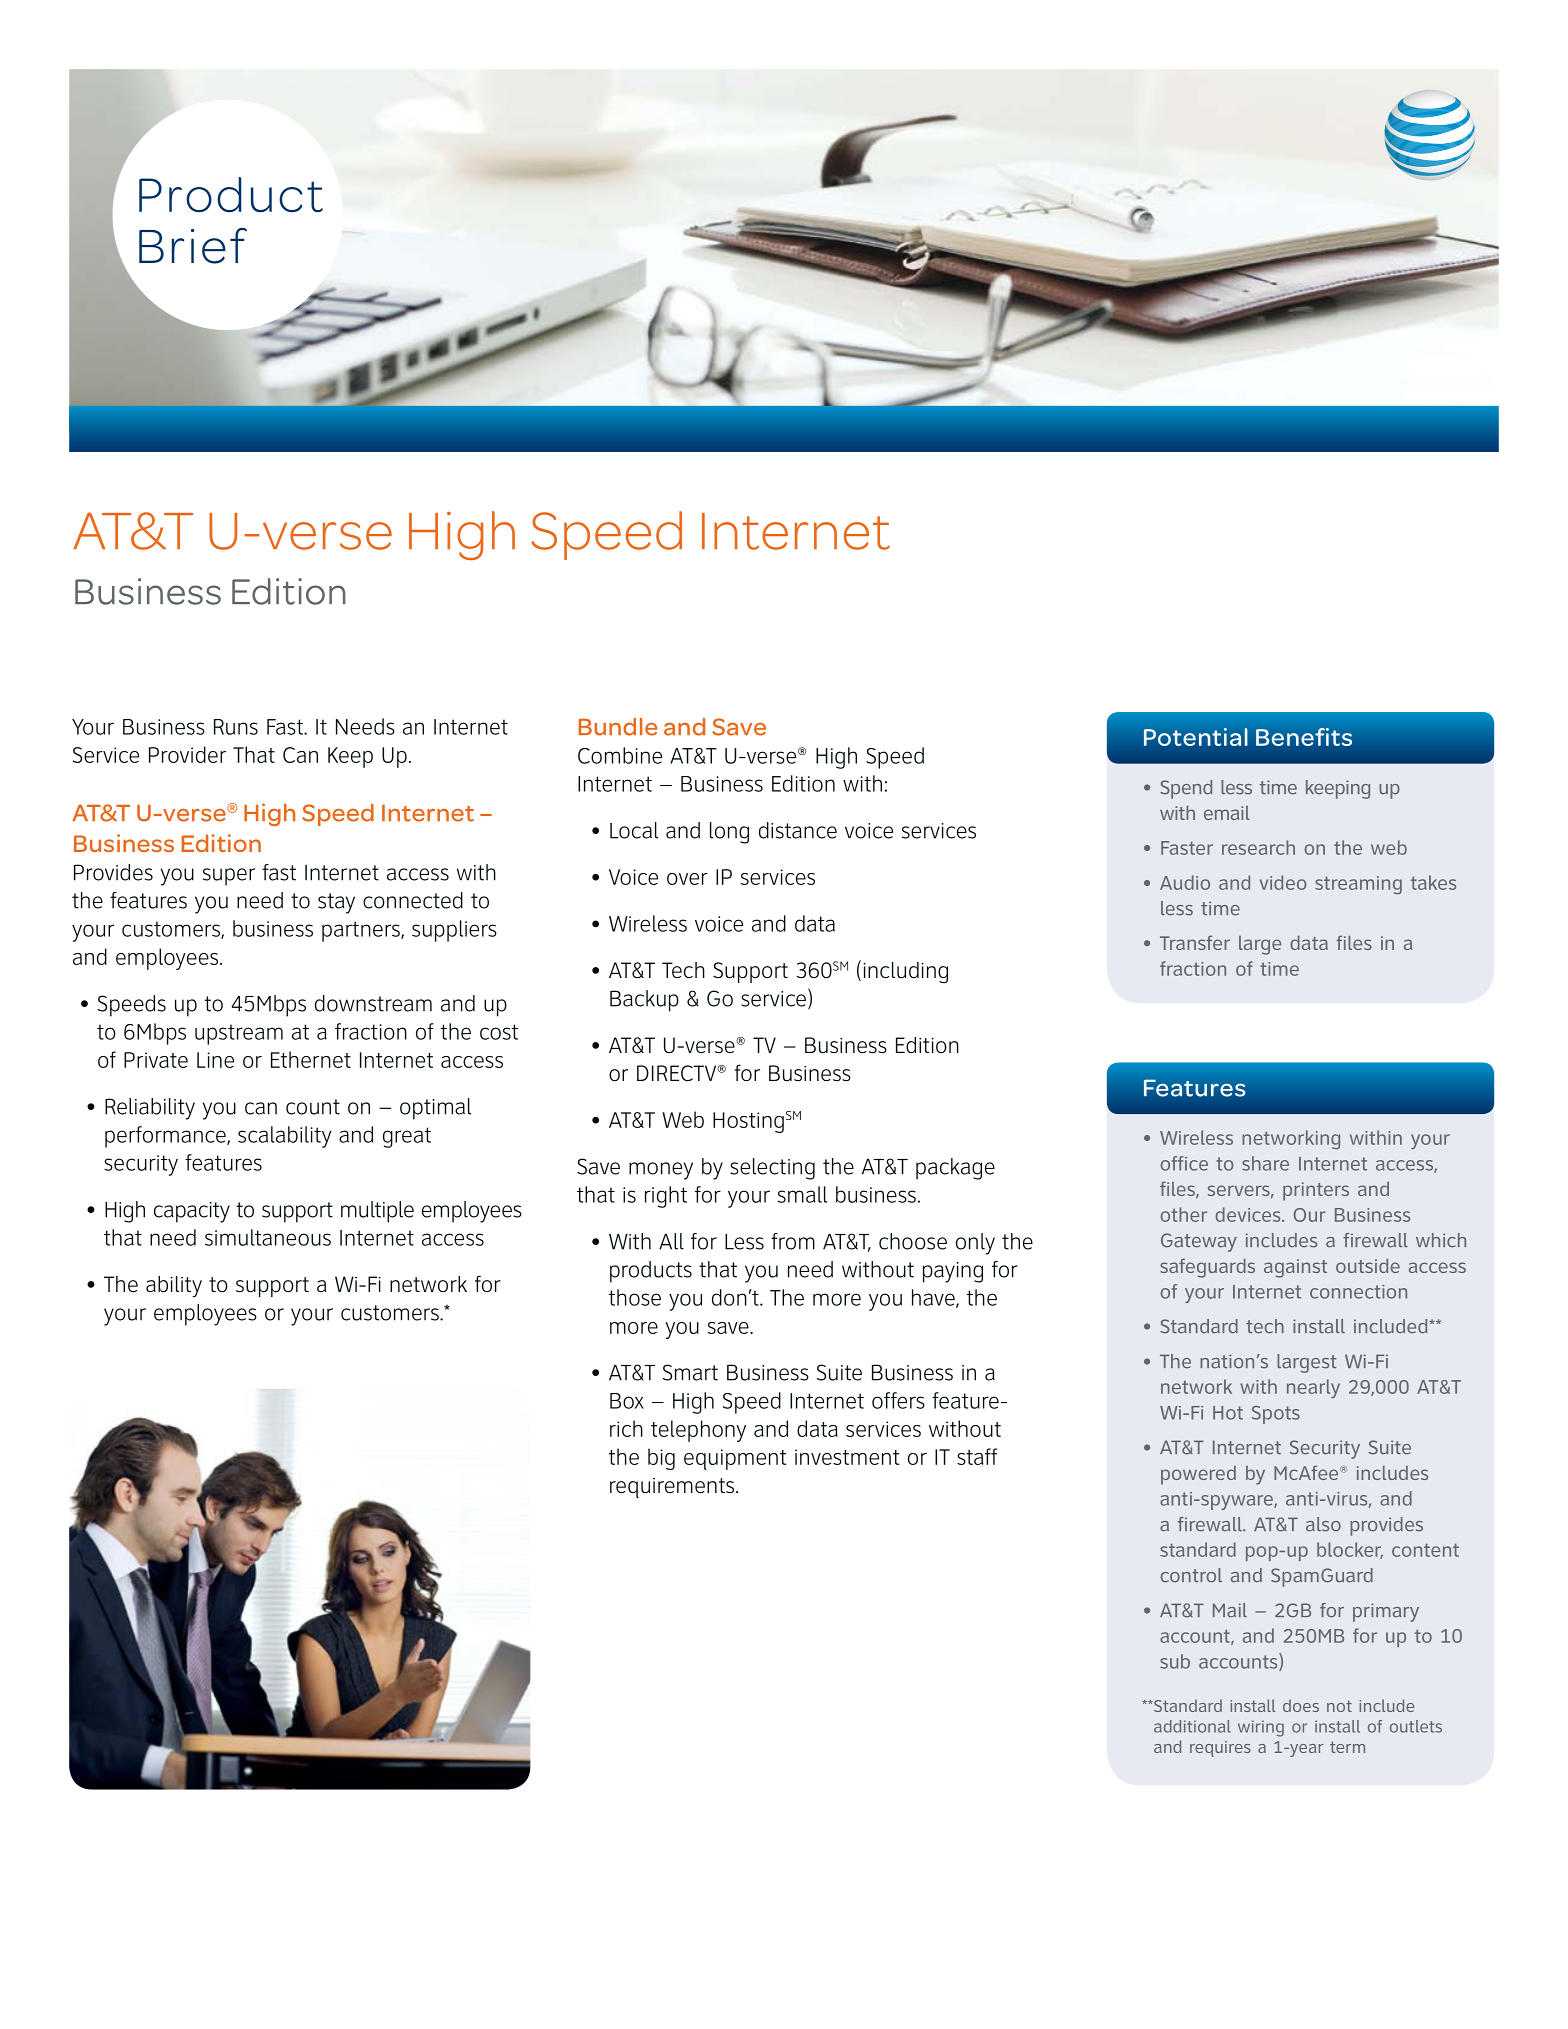 The image size is (1568, 2029). I want to click on downstream, so click(373, 1003).
